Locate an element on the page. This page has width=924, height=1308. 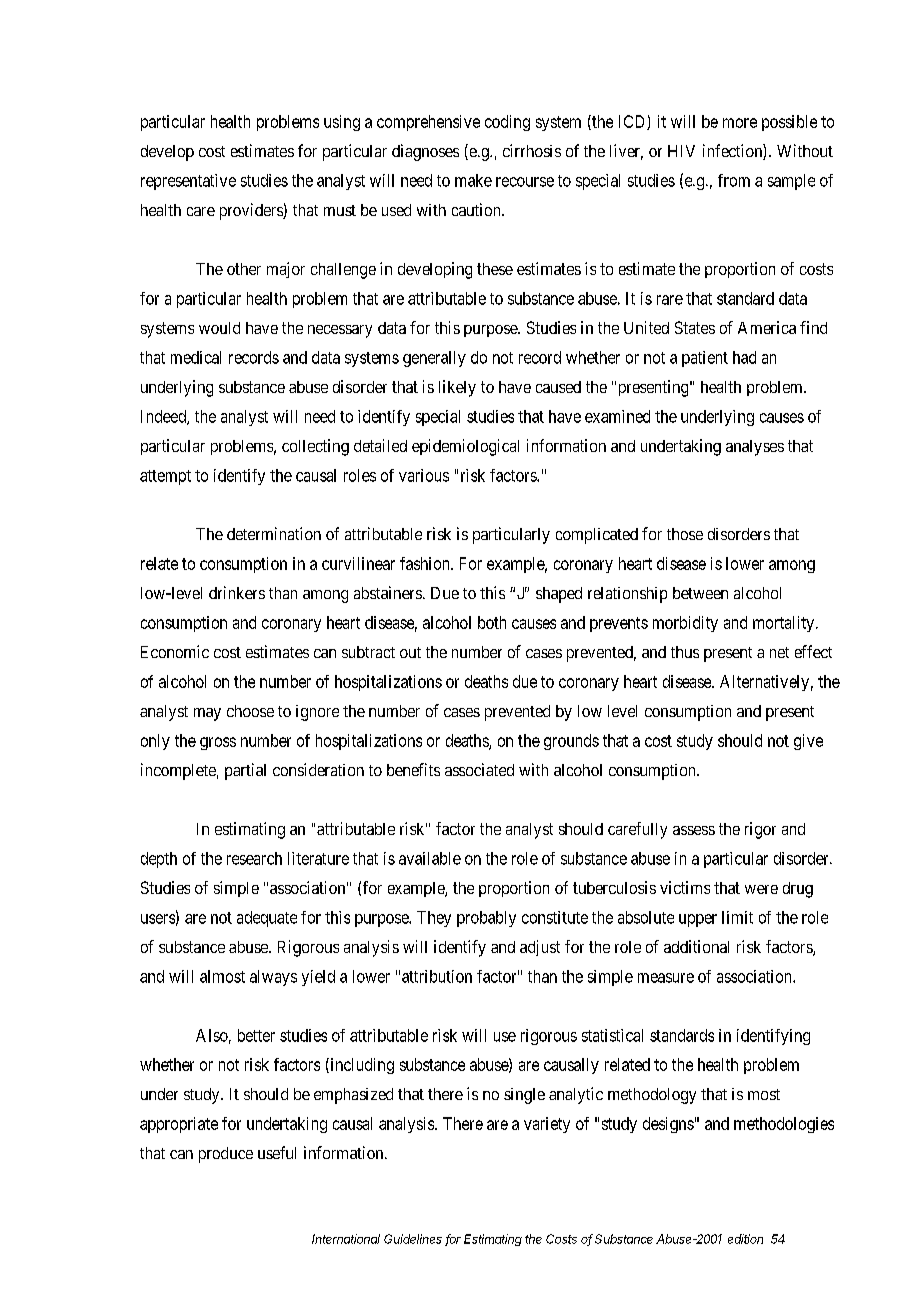
research is located at coordinates (254, 858).
